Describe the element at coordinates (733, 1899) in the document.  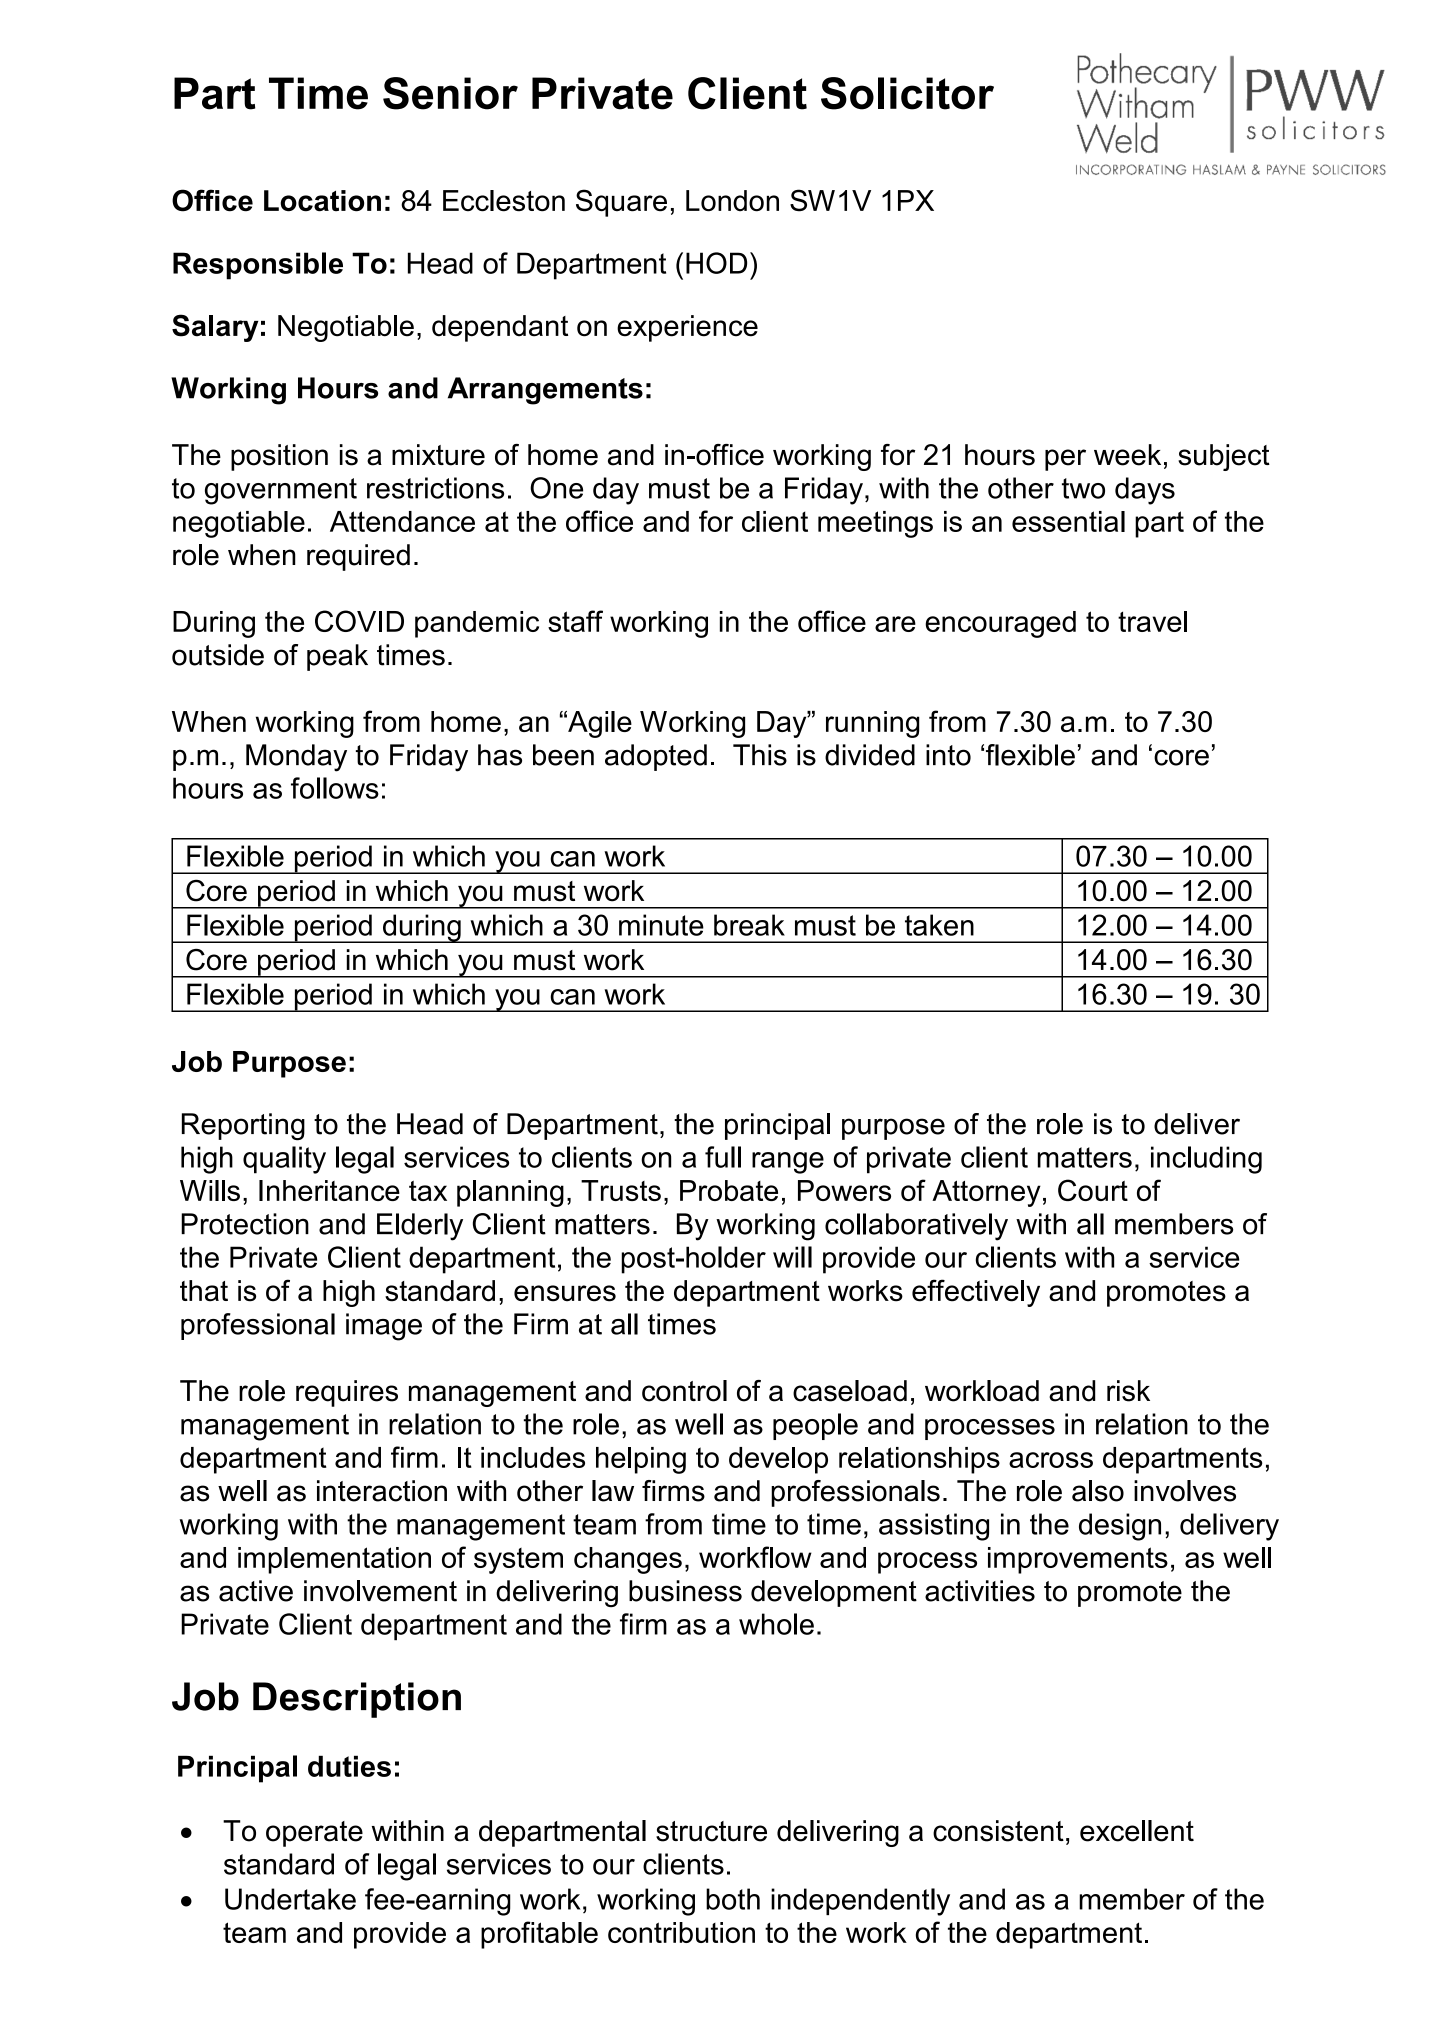
I see `both` at that location.
